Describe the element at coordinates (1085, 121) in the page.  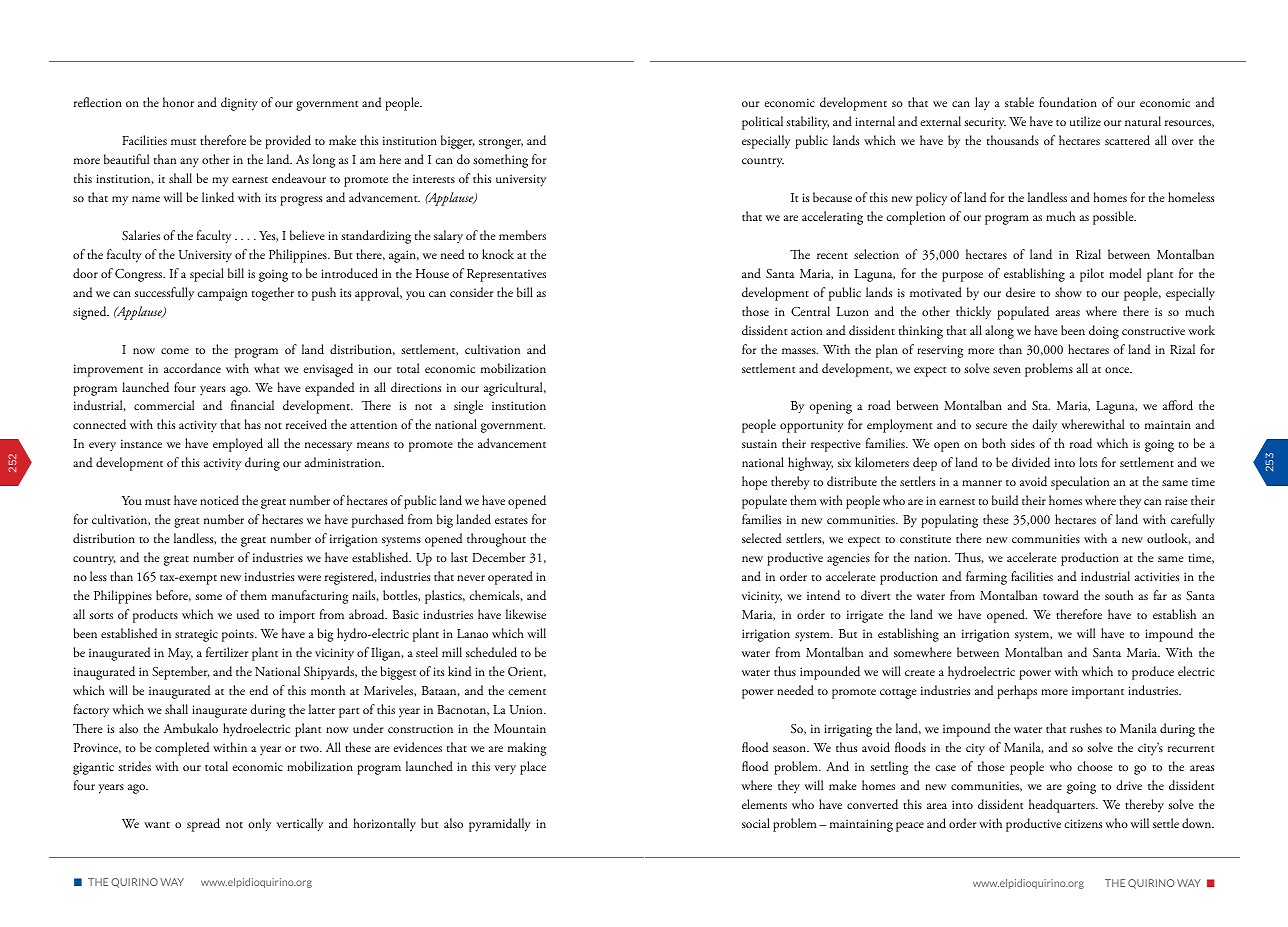
I see `utilize` at that location.
